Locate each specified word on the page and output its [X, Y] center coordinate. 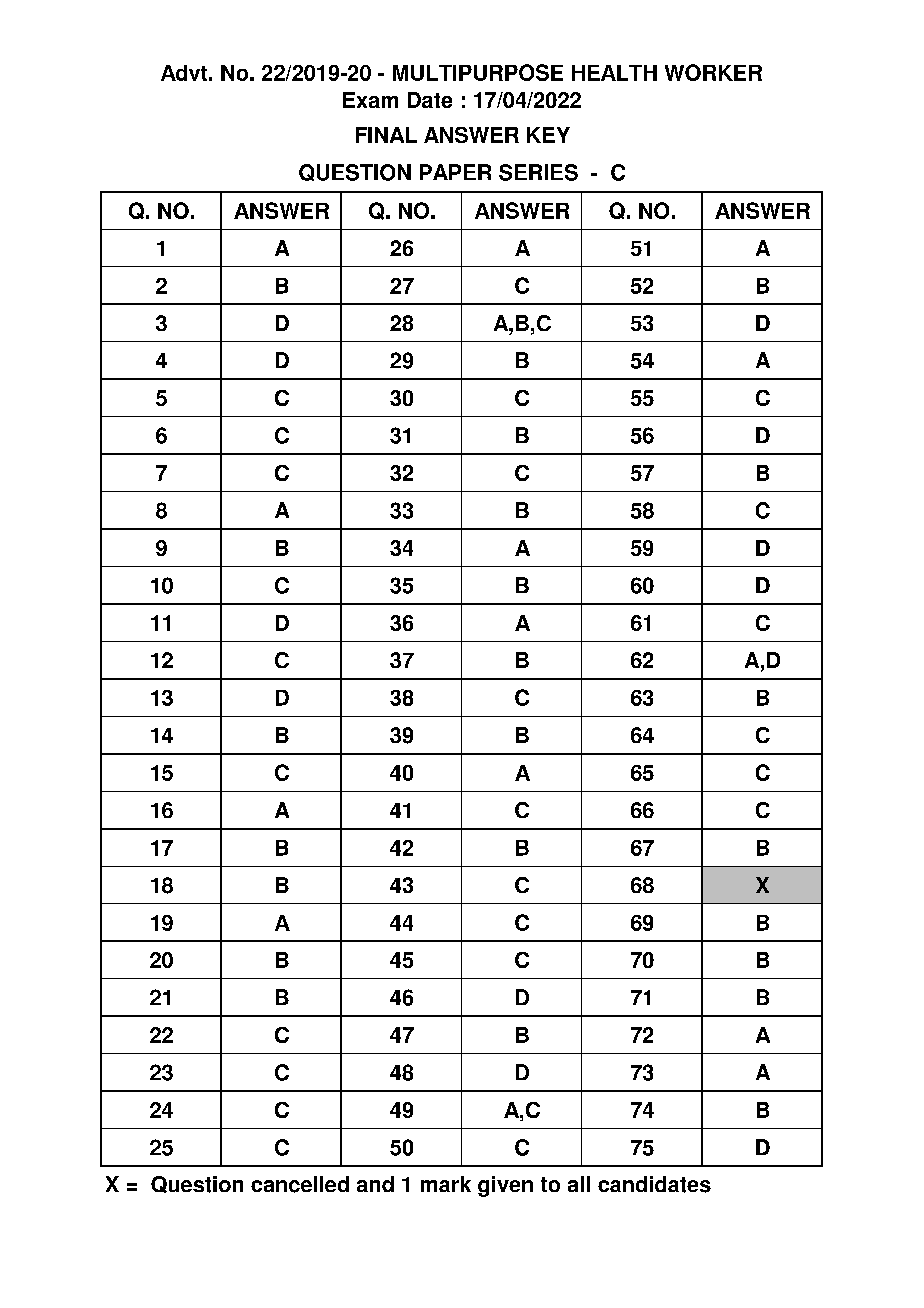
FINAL [386, 135]
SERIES [538, 172]
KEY [548, 135]
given [505, 1186]
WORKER [713, 72]
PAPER [455, 172]
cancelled [300, 1184]
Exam [370, 100]
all [579, 1184]
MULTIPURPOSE [478, 72]
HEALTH [614, 73]
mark [446, 1184]
